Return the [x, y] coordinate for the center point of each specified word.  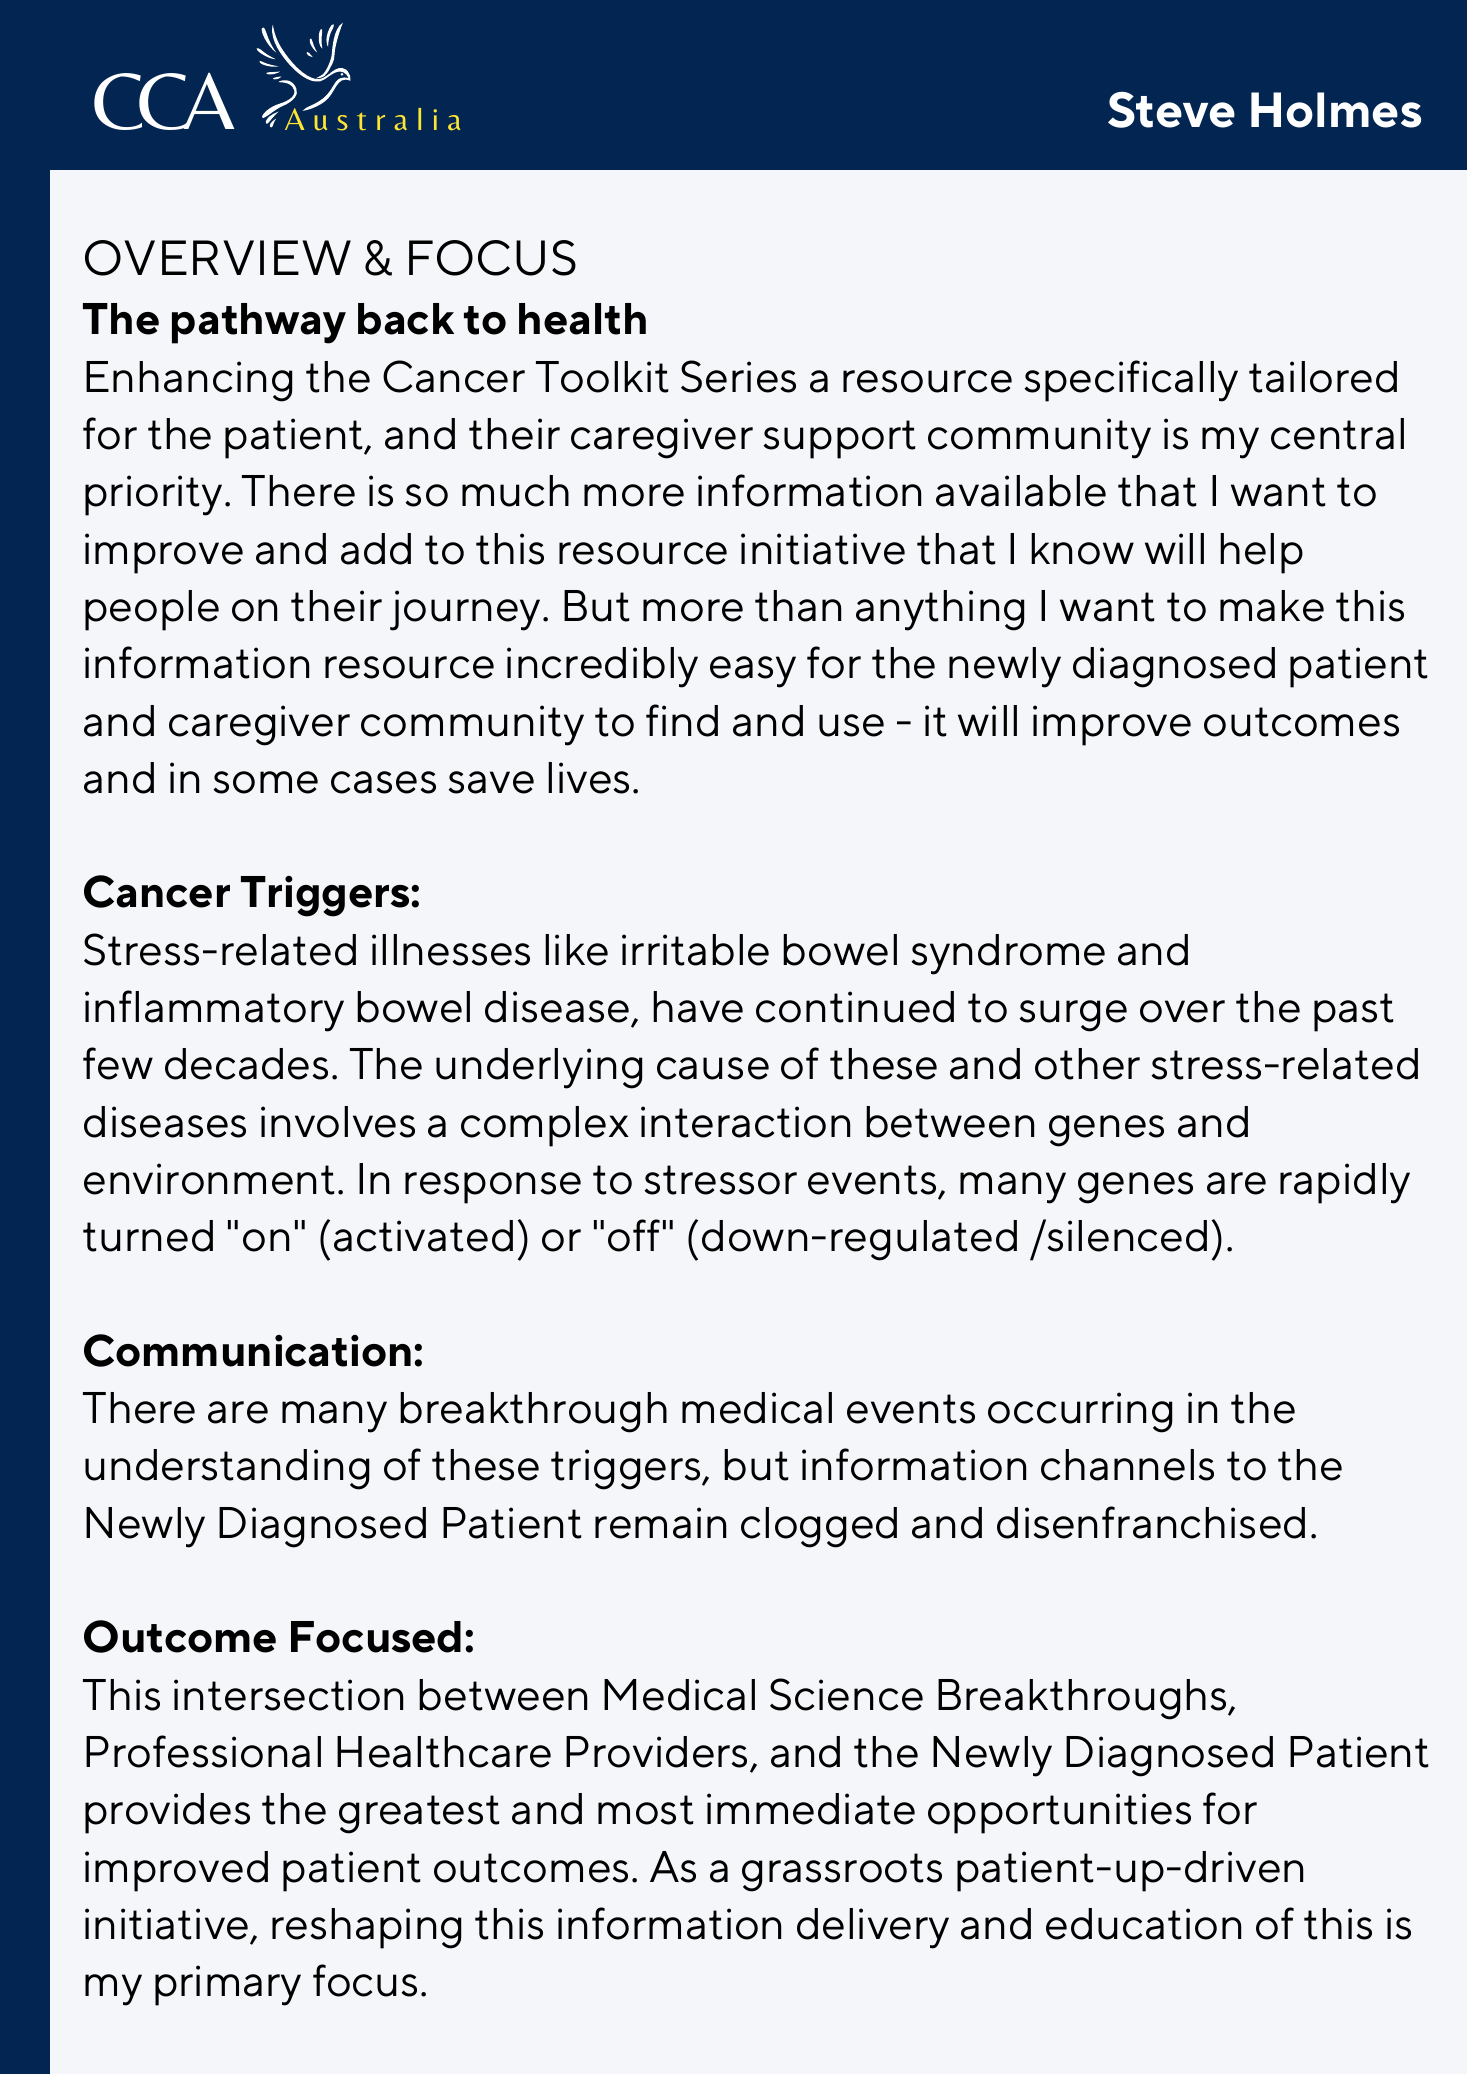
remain [660, 1523]
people [152, 610]
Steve [1171, 110]
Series [738, 376]
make [1272, 606]
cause [713, 1068]
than [798, 606]
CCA [164, 101]
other [1087, 1064]
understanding [227, 1469]
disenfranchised [1151, 1522]
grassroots [842, 1872]
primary [228, 1985]
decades [246, 1064]
